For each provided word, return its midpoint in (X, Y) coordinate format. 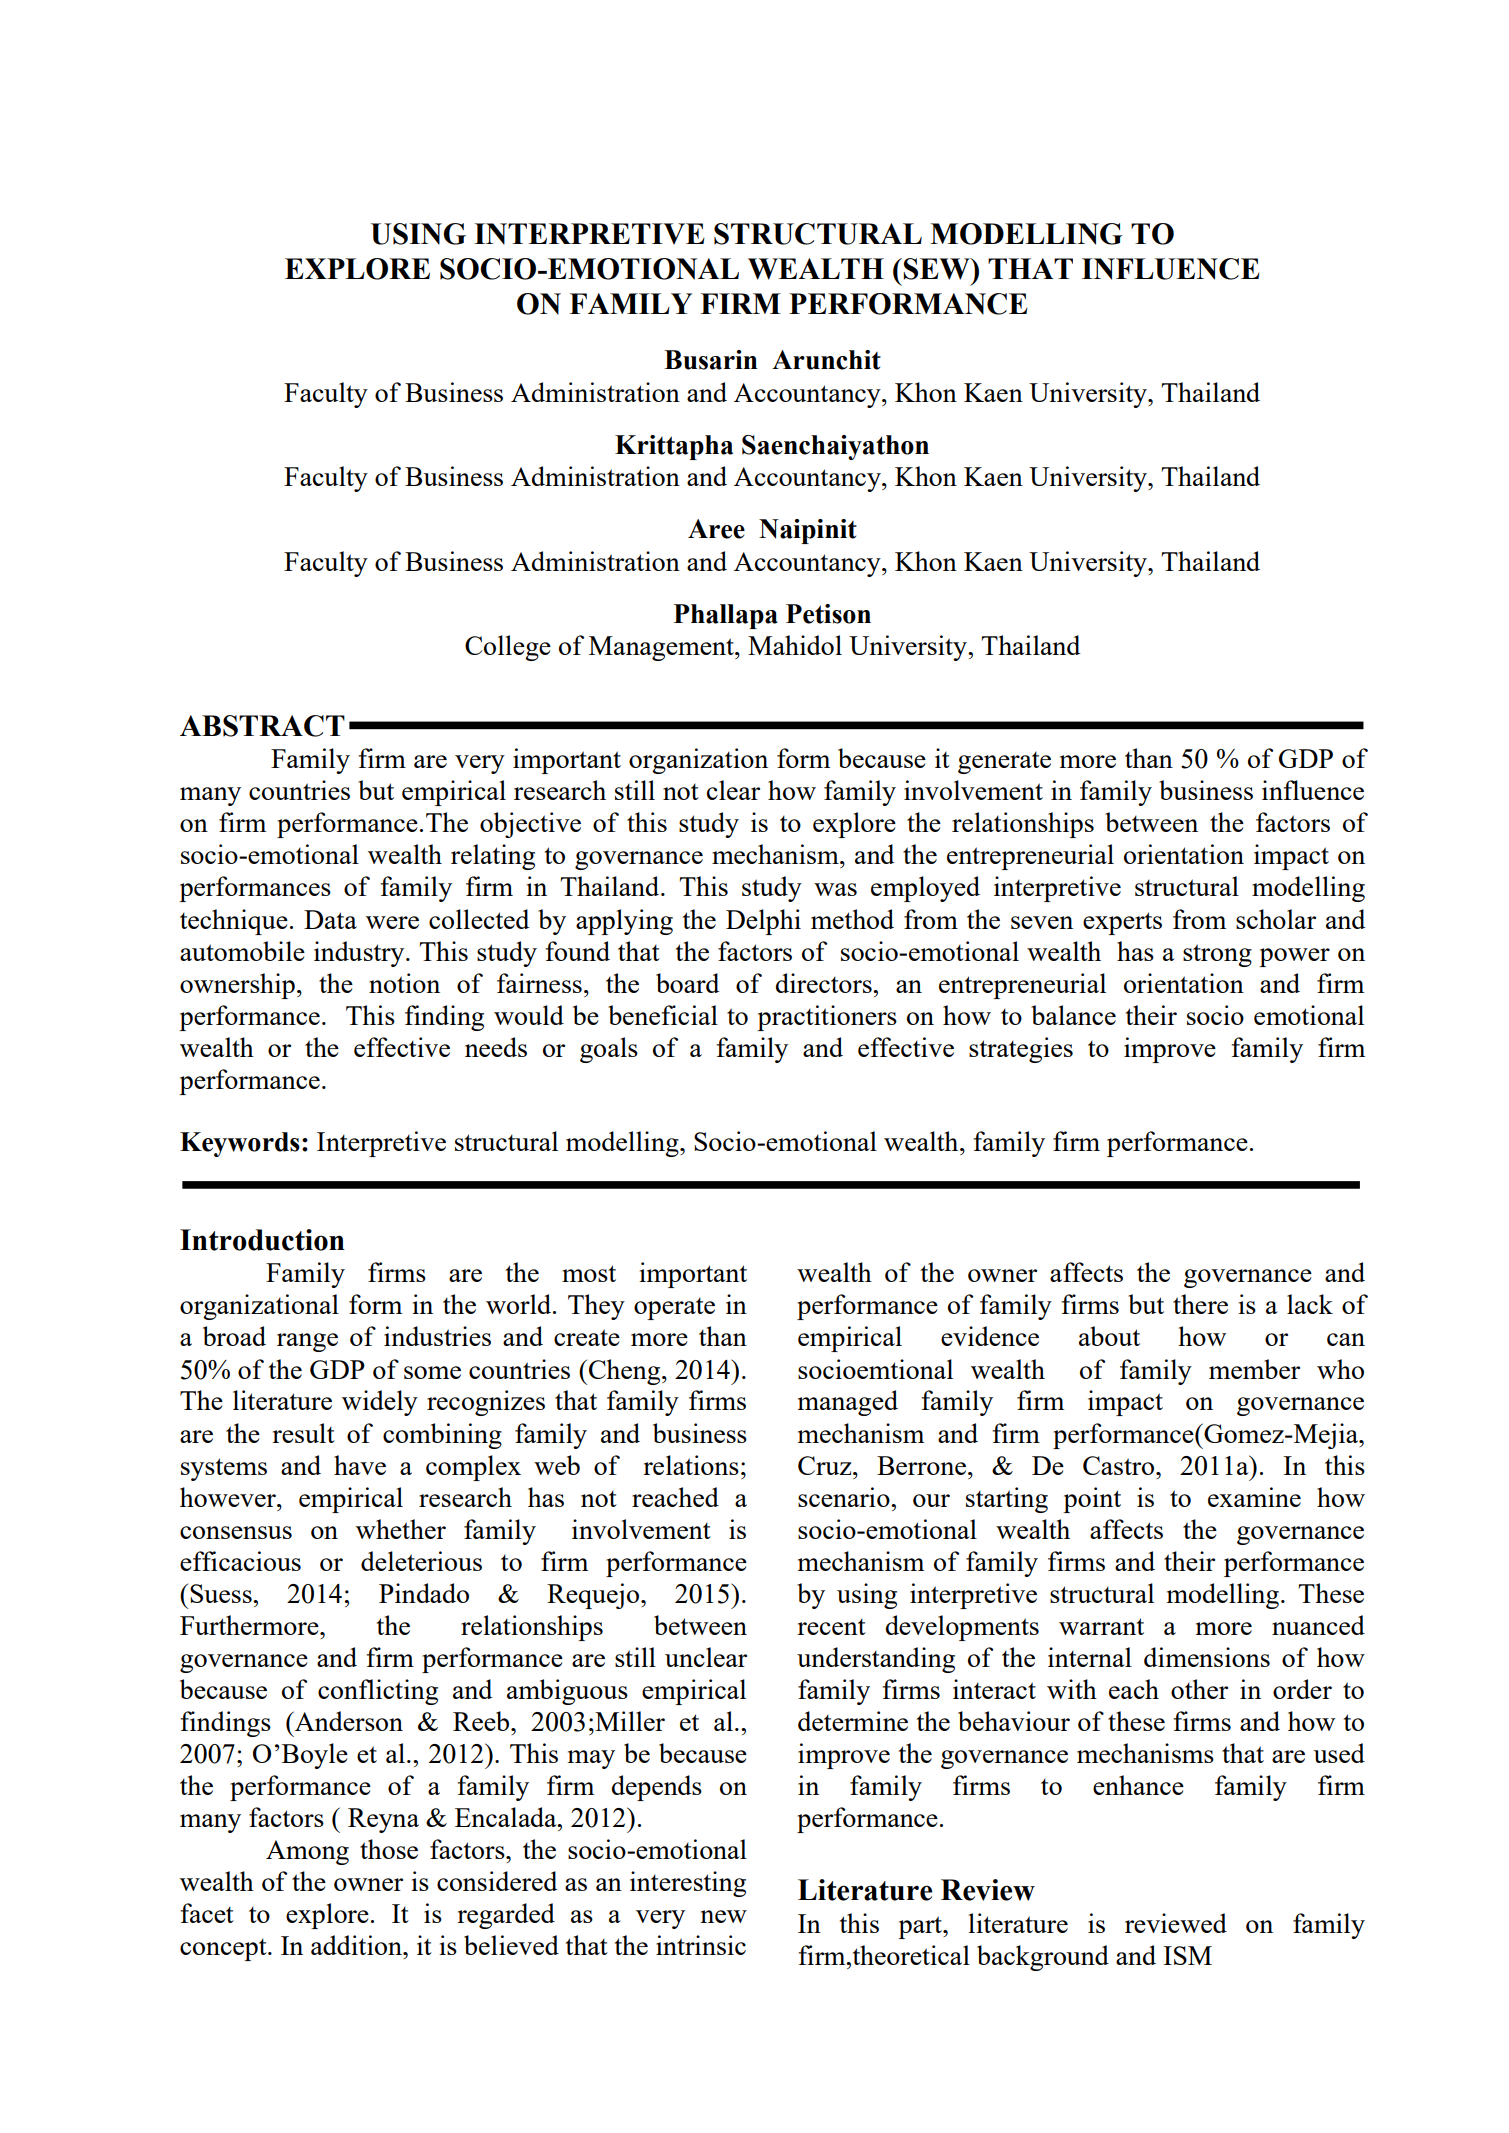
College (508, 648)
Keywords (240, 1144)
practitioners (827, 1018)
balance (1073, 1015)
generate (1004, 762)
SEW (937, 269)
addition (357, 1945)
